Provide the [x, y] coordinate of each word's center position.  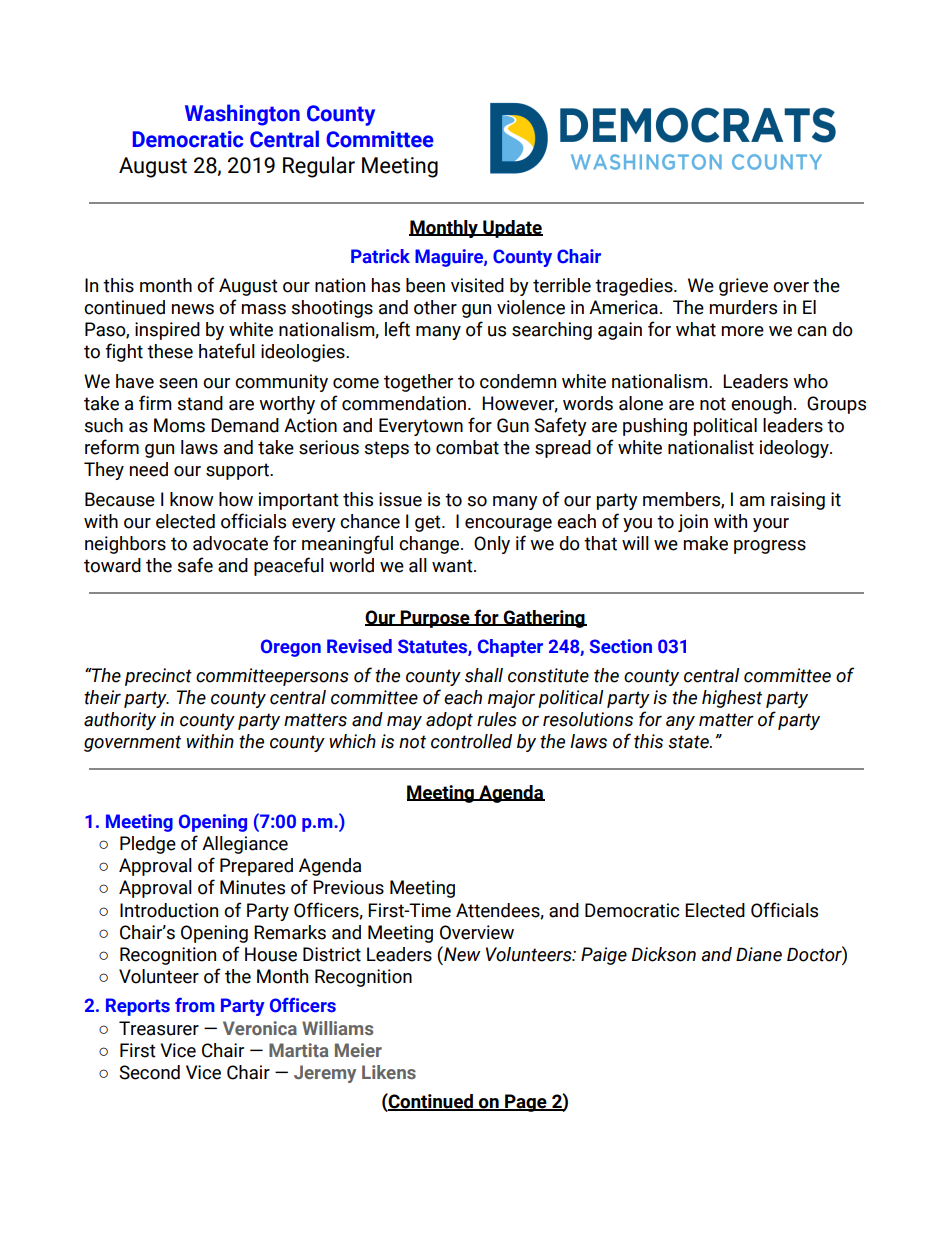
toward [112, 565]
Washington [242, 115]
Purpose [435, 619]
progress [770, 547]
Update [512, 229]
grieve [743, 287]
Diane [759, 954]
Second [149, 1072]
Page [526, 1103]
